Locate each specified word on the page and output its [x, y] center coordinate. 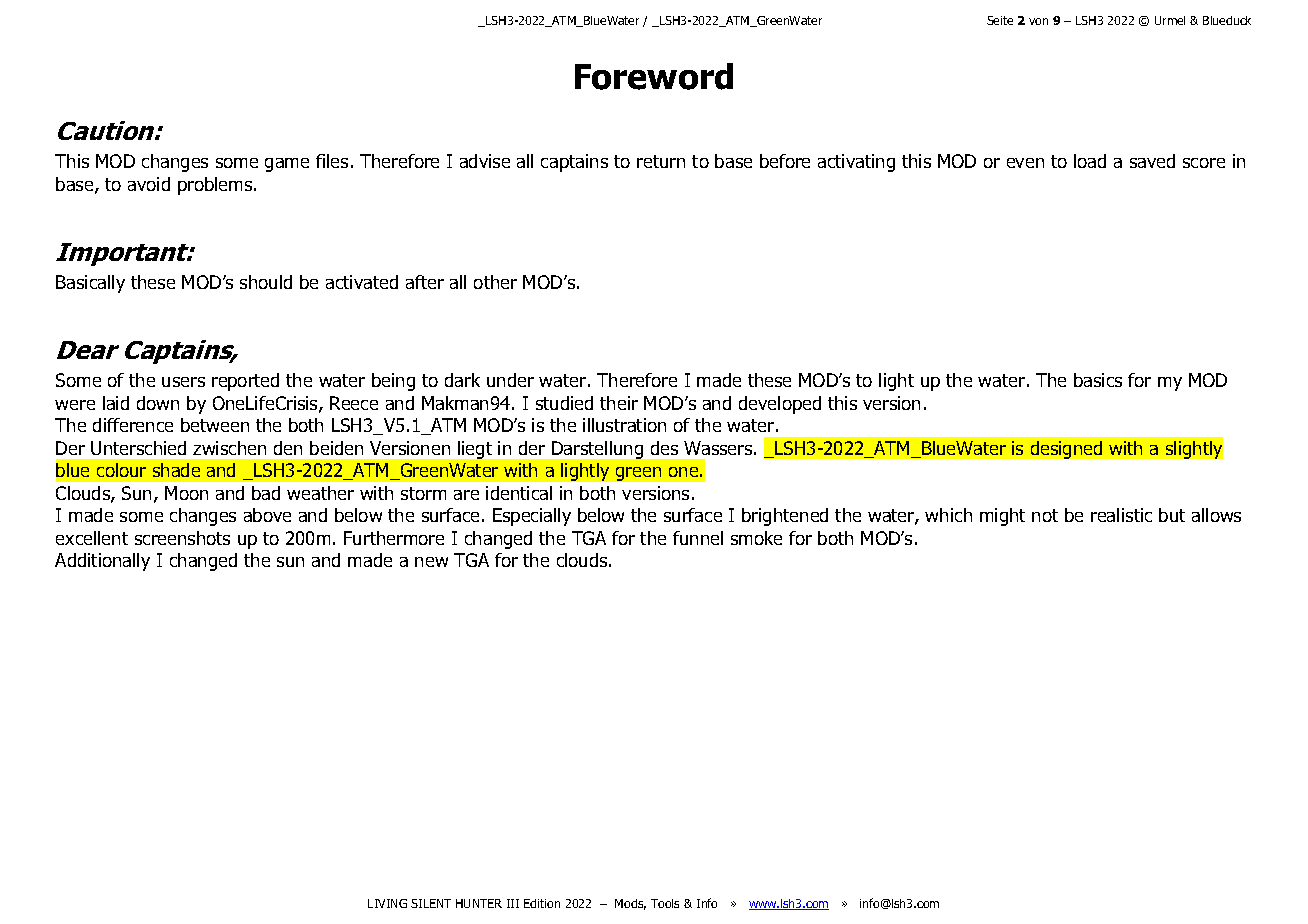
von [1038, 21]
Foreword [654, 76]
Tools [665, 903]
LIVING [387, 903]
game [287, 165]
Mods [630, 904]
